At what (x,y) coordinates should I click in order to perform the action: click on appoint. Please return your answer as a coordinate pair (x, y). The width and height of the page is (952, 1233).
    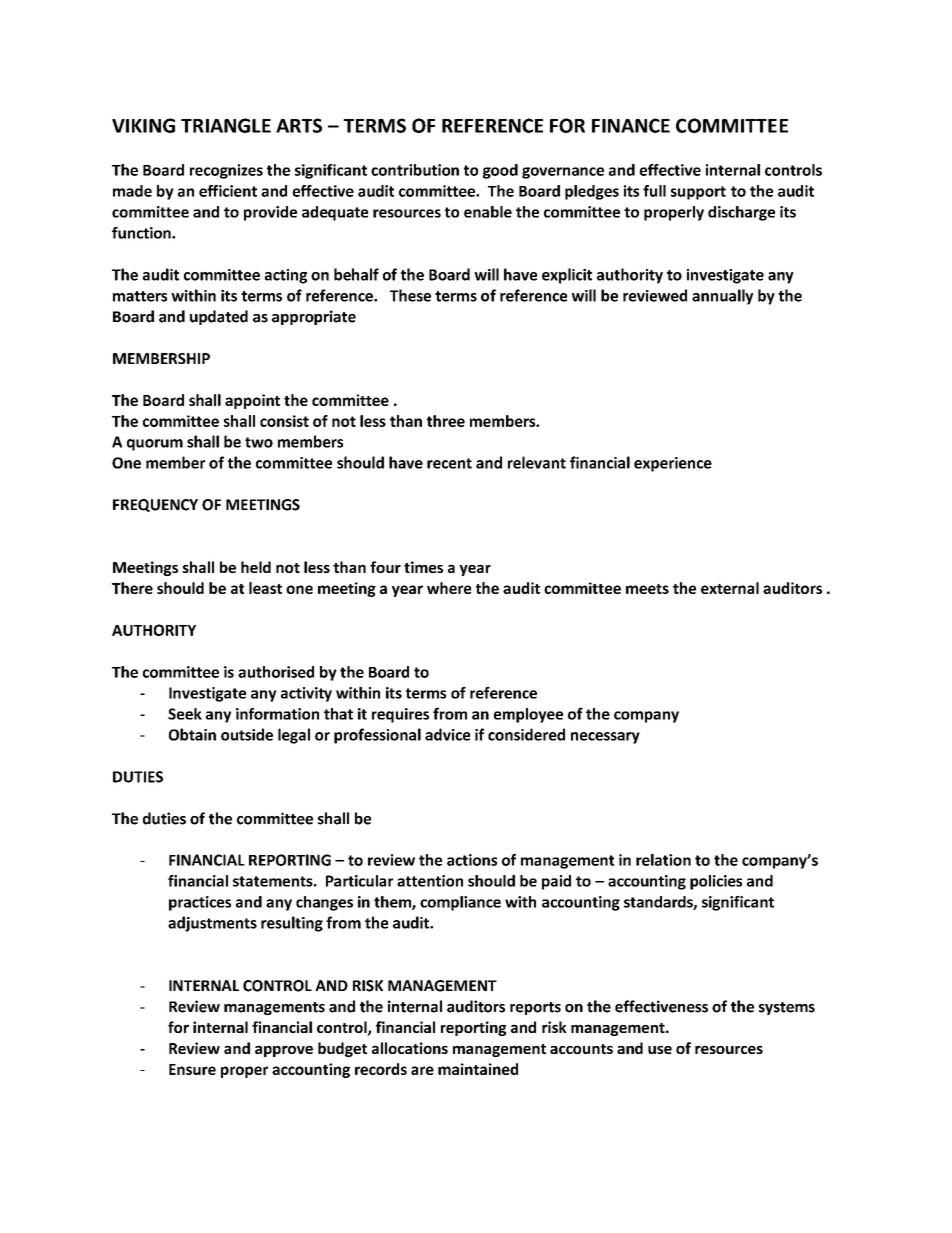
    Looking at the image, I should click on (252, 401).
